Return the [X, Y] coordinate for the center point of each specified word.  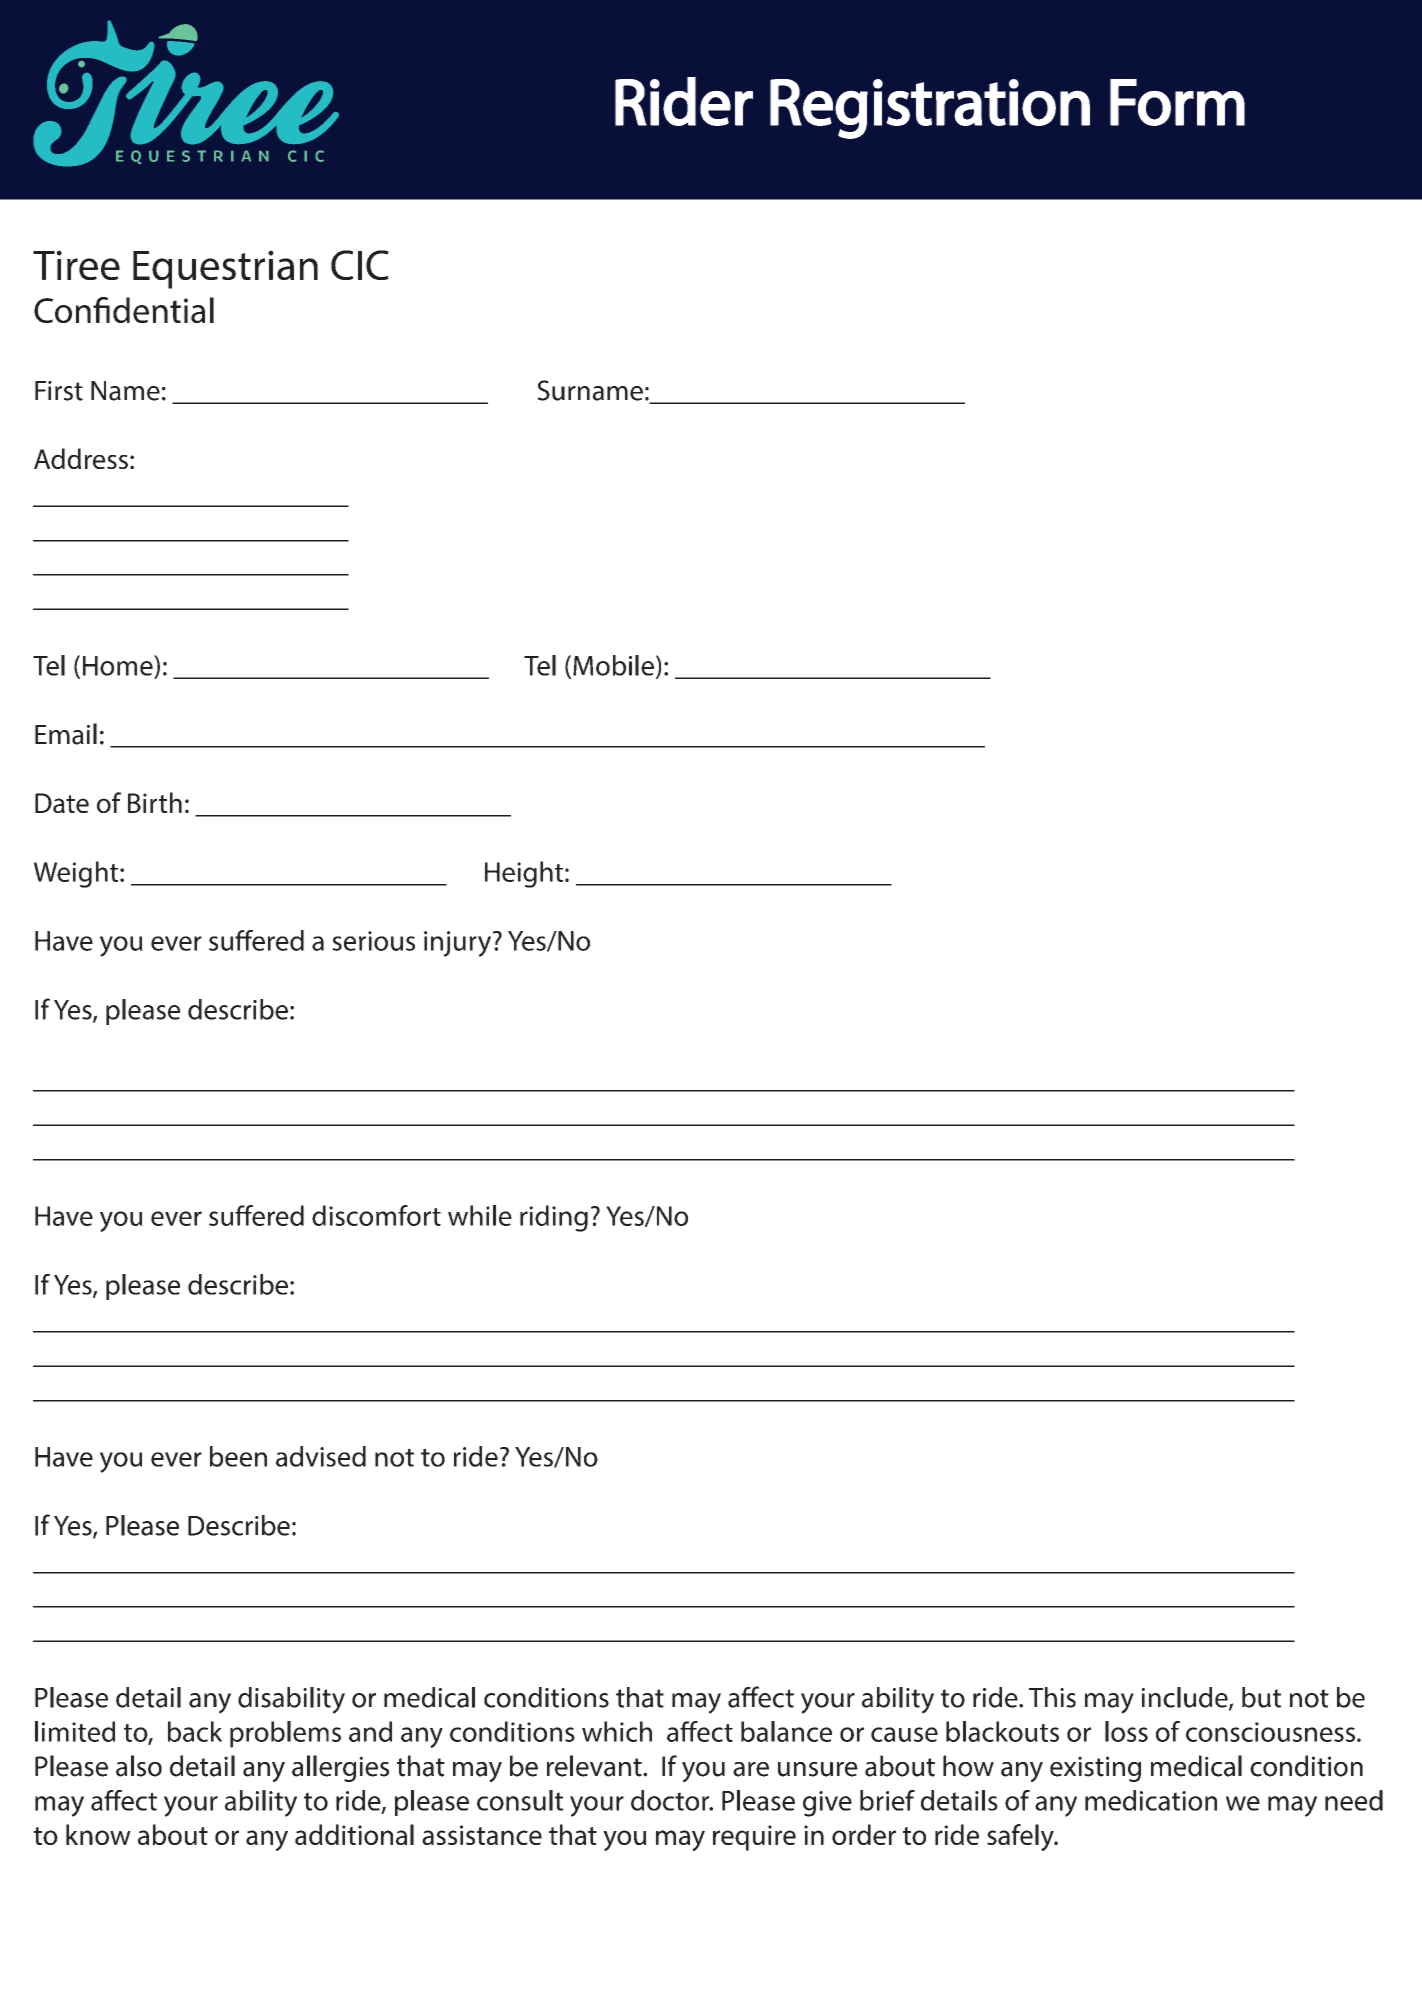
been [238, 1456]
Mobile [613, 665]
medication [1151, 1800]
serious [373, 941]
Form [1177, 102]
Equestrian [225, 269]
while [480, 1215]
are [751, 1769]
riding [554, 1218]
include [1186, 1698]
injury [459, 944]
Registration [930, 109]
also [139, 1766]
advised [321, 1456]
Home [119, 665]
